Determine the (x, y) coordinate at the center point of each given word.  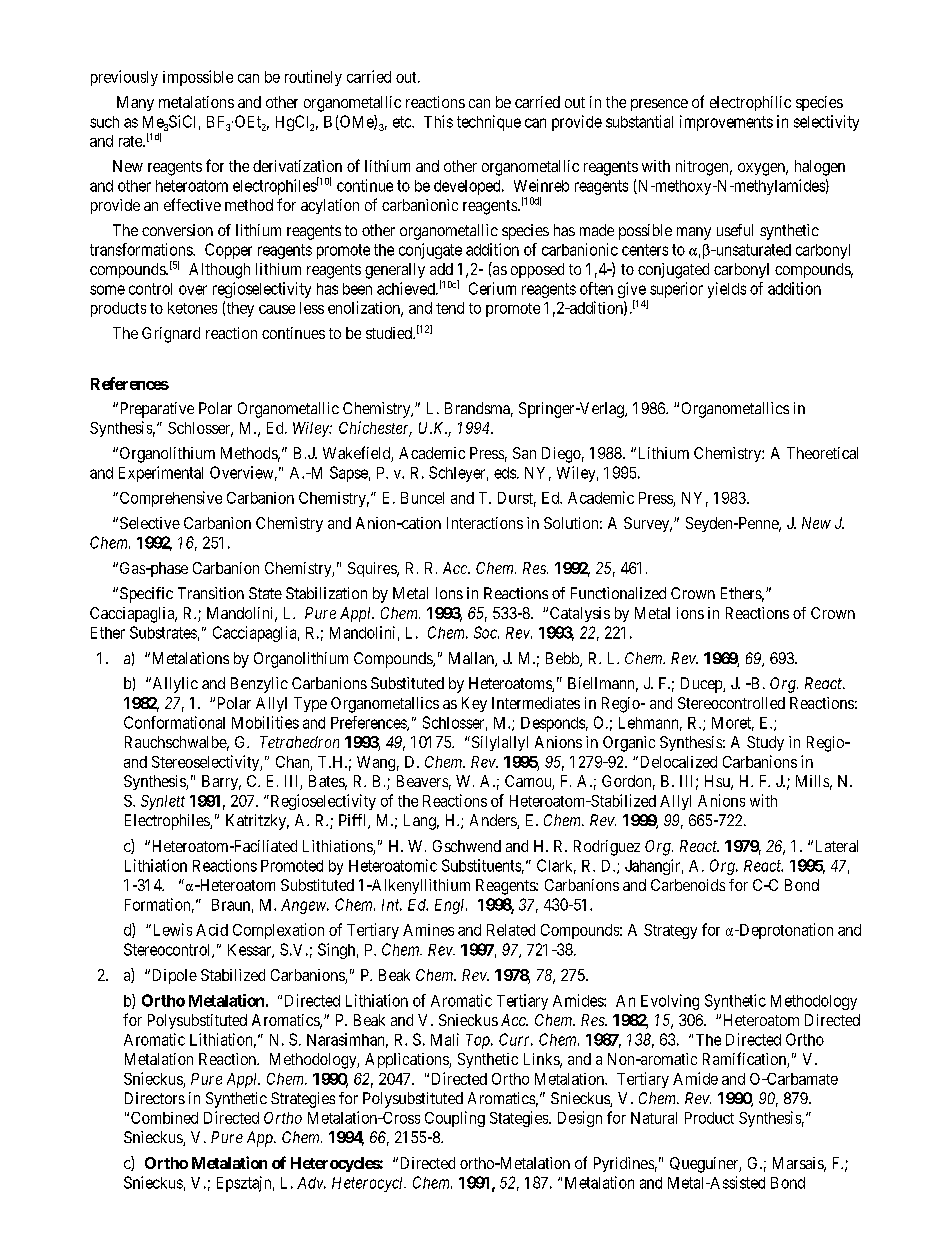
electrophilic (750, 103)
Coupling (455, 1119)
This (438, 121)
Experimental (161, 474)
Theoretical (822, 453)
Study (765, 743)
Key (474, 704)
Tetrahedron (299, 742)
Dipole (173, 976)
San (524, 453)
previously (124, 78)
